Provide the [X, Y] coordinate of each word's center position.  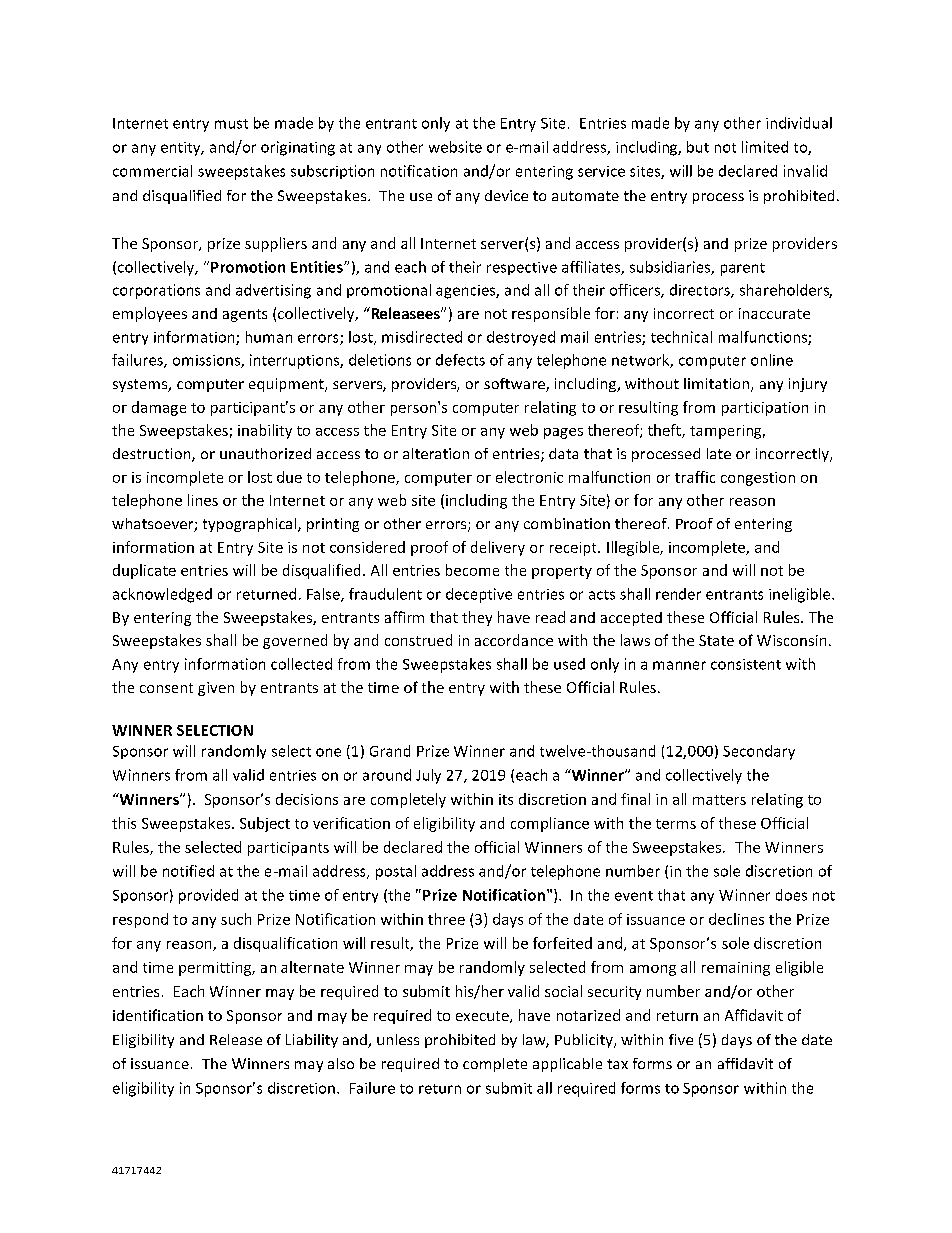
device [506, 195]
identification [158, 1015]
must [231, 124]
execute [483, 1017]
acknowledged [162, 595]
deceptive [479, 595]
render [678, 594]
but [698, 147]
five [681, 1039]
